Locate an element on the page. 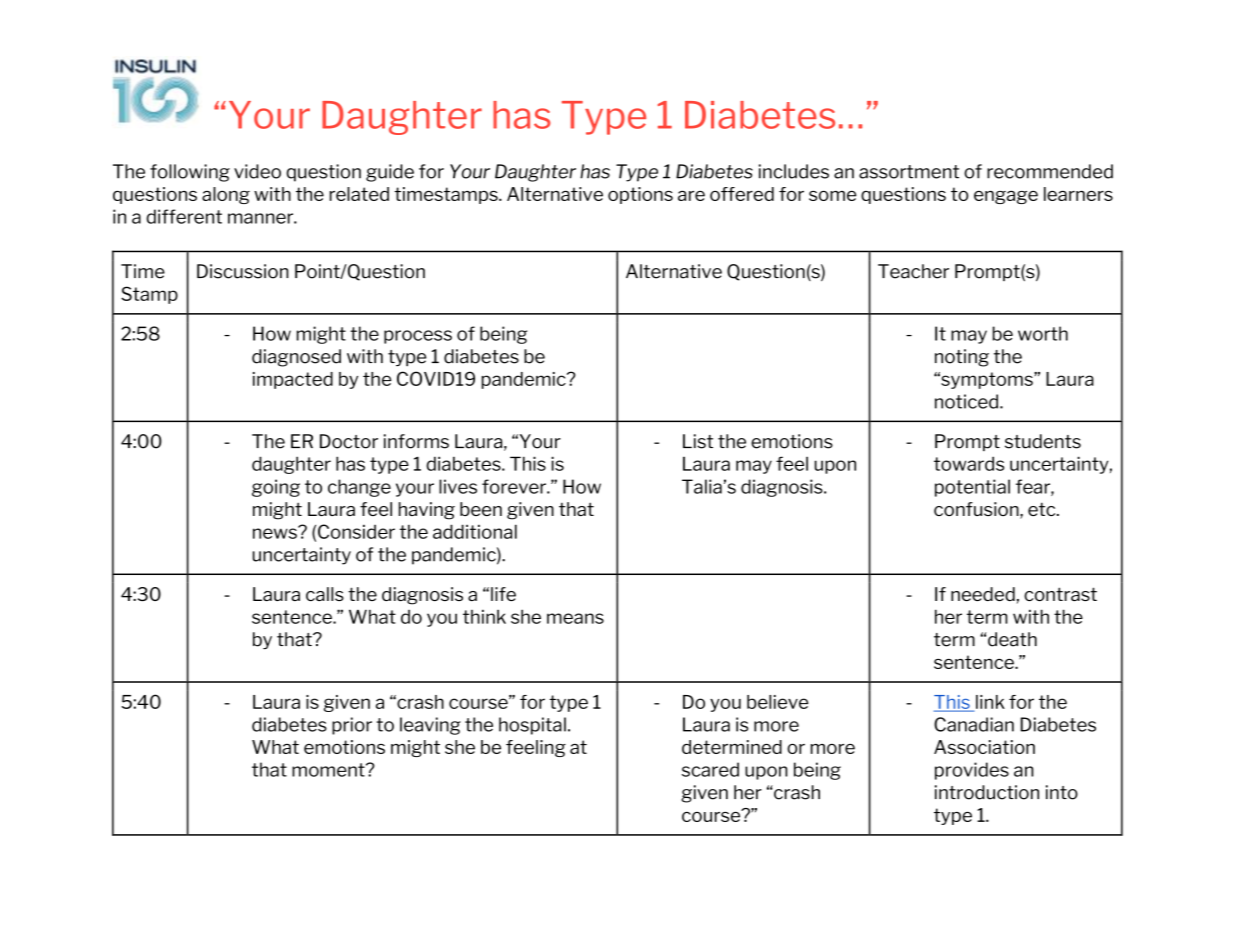  means is located at coordinates (575, 618).
